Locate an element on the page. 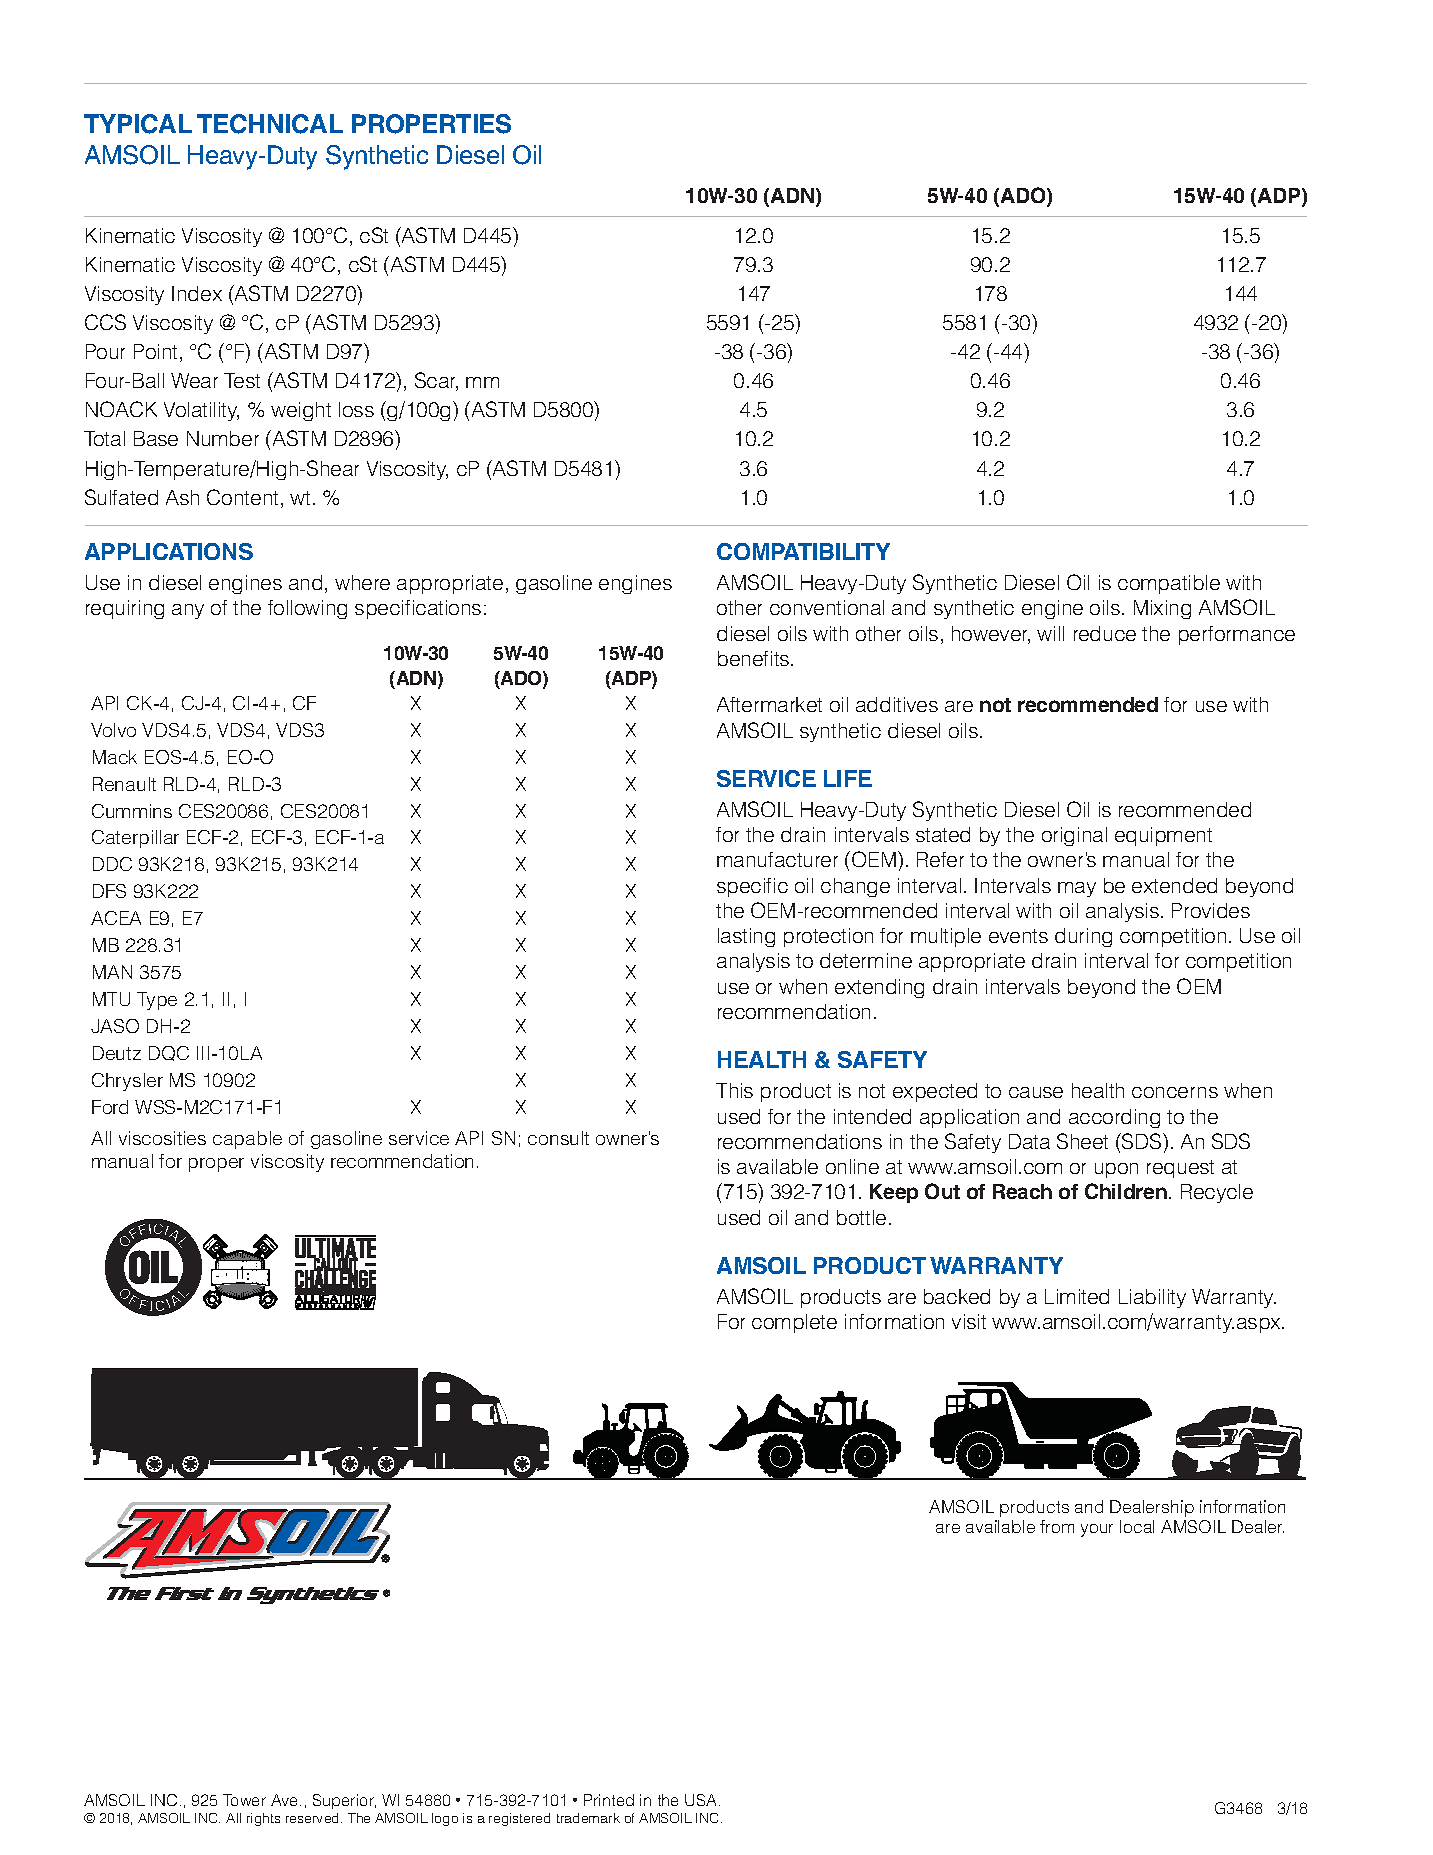  Printed is located at coordinates (609, 1800).
